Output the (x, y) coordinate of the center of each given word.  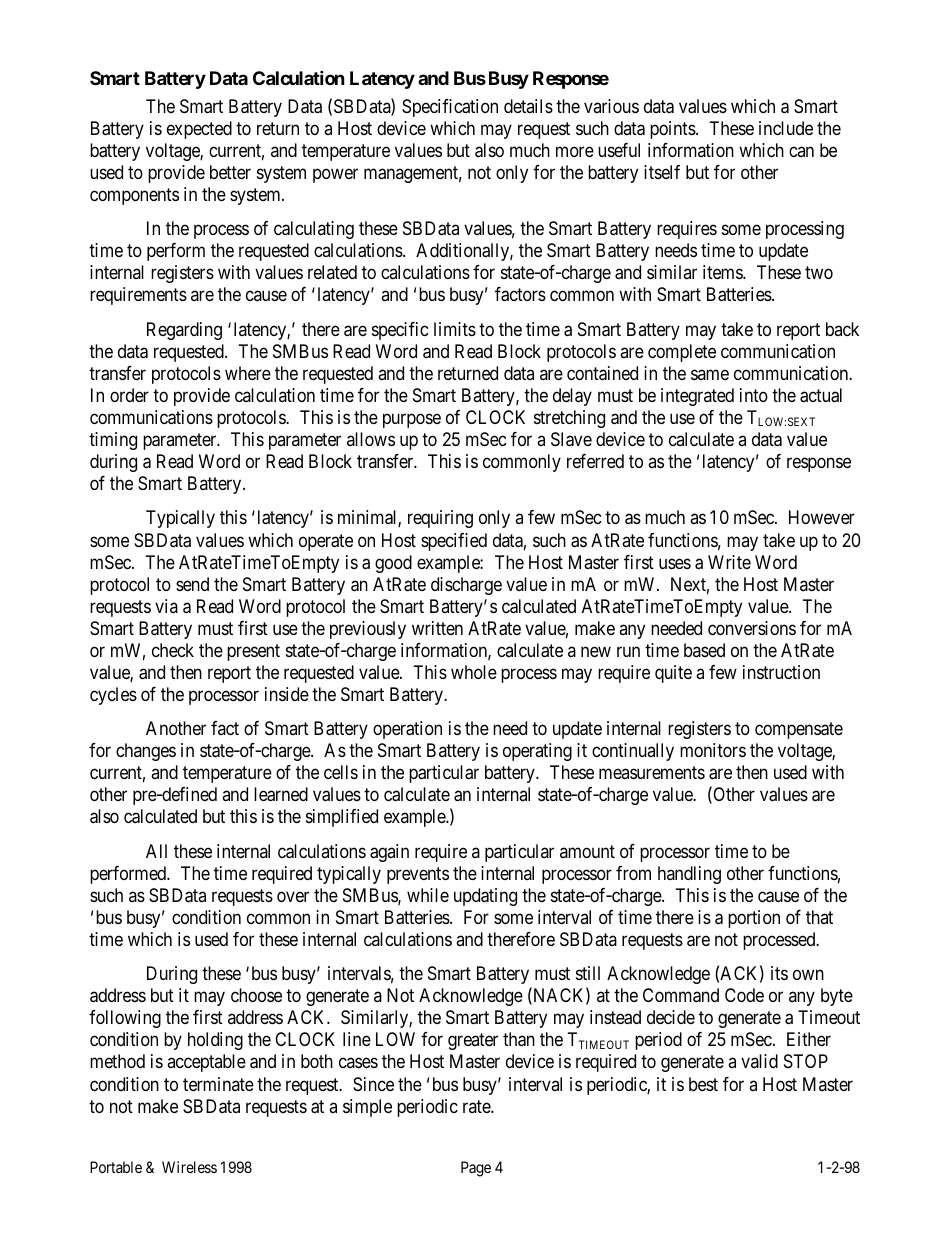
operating (537, 752)
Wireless (189, 1167)
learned (281, 794)
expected (199, 130)
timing (113, 441)
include (786, 128)
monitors (713, 750)
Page (476, 1169)
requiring (440, 519)
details (528, 106)
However (822, 517)
